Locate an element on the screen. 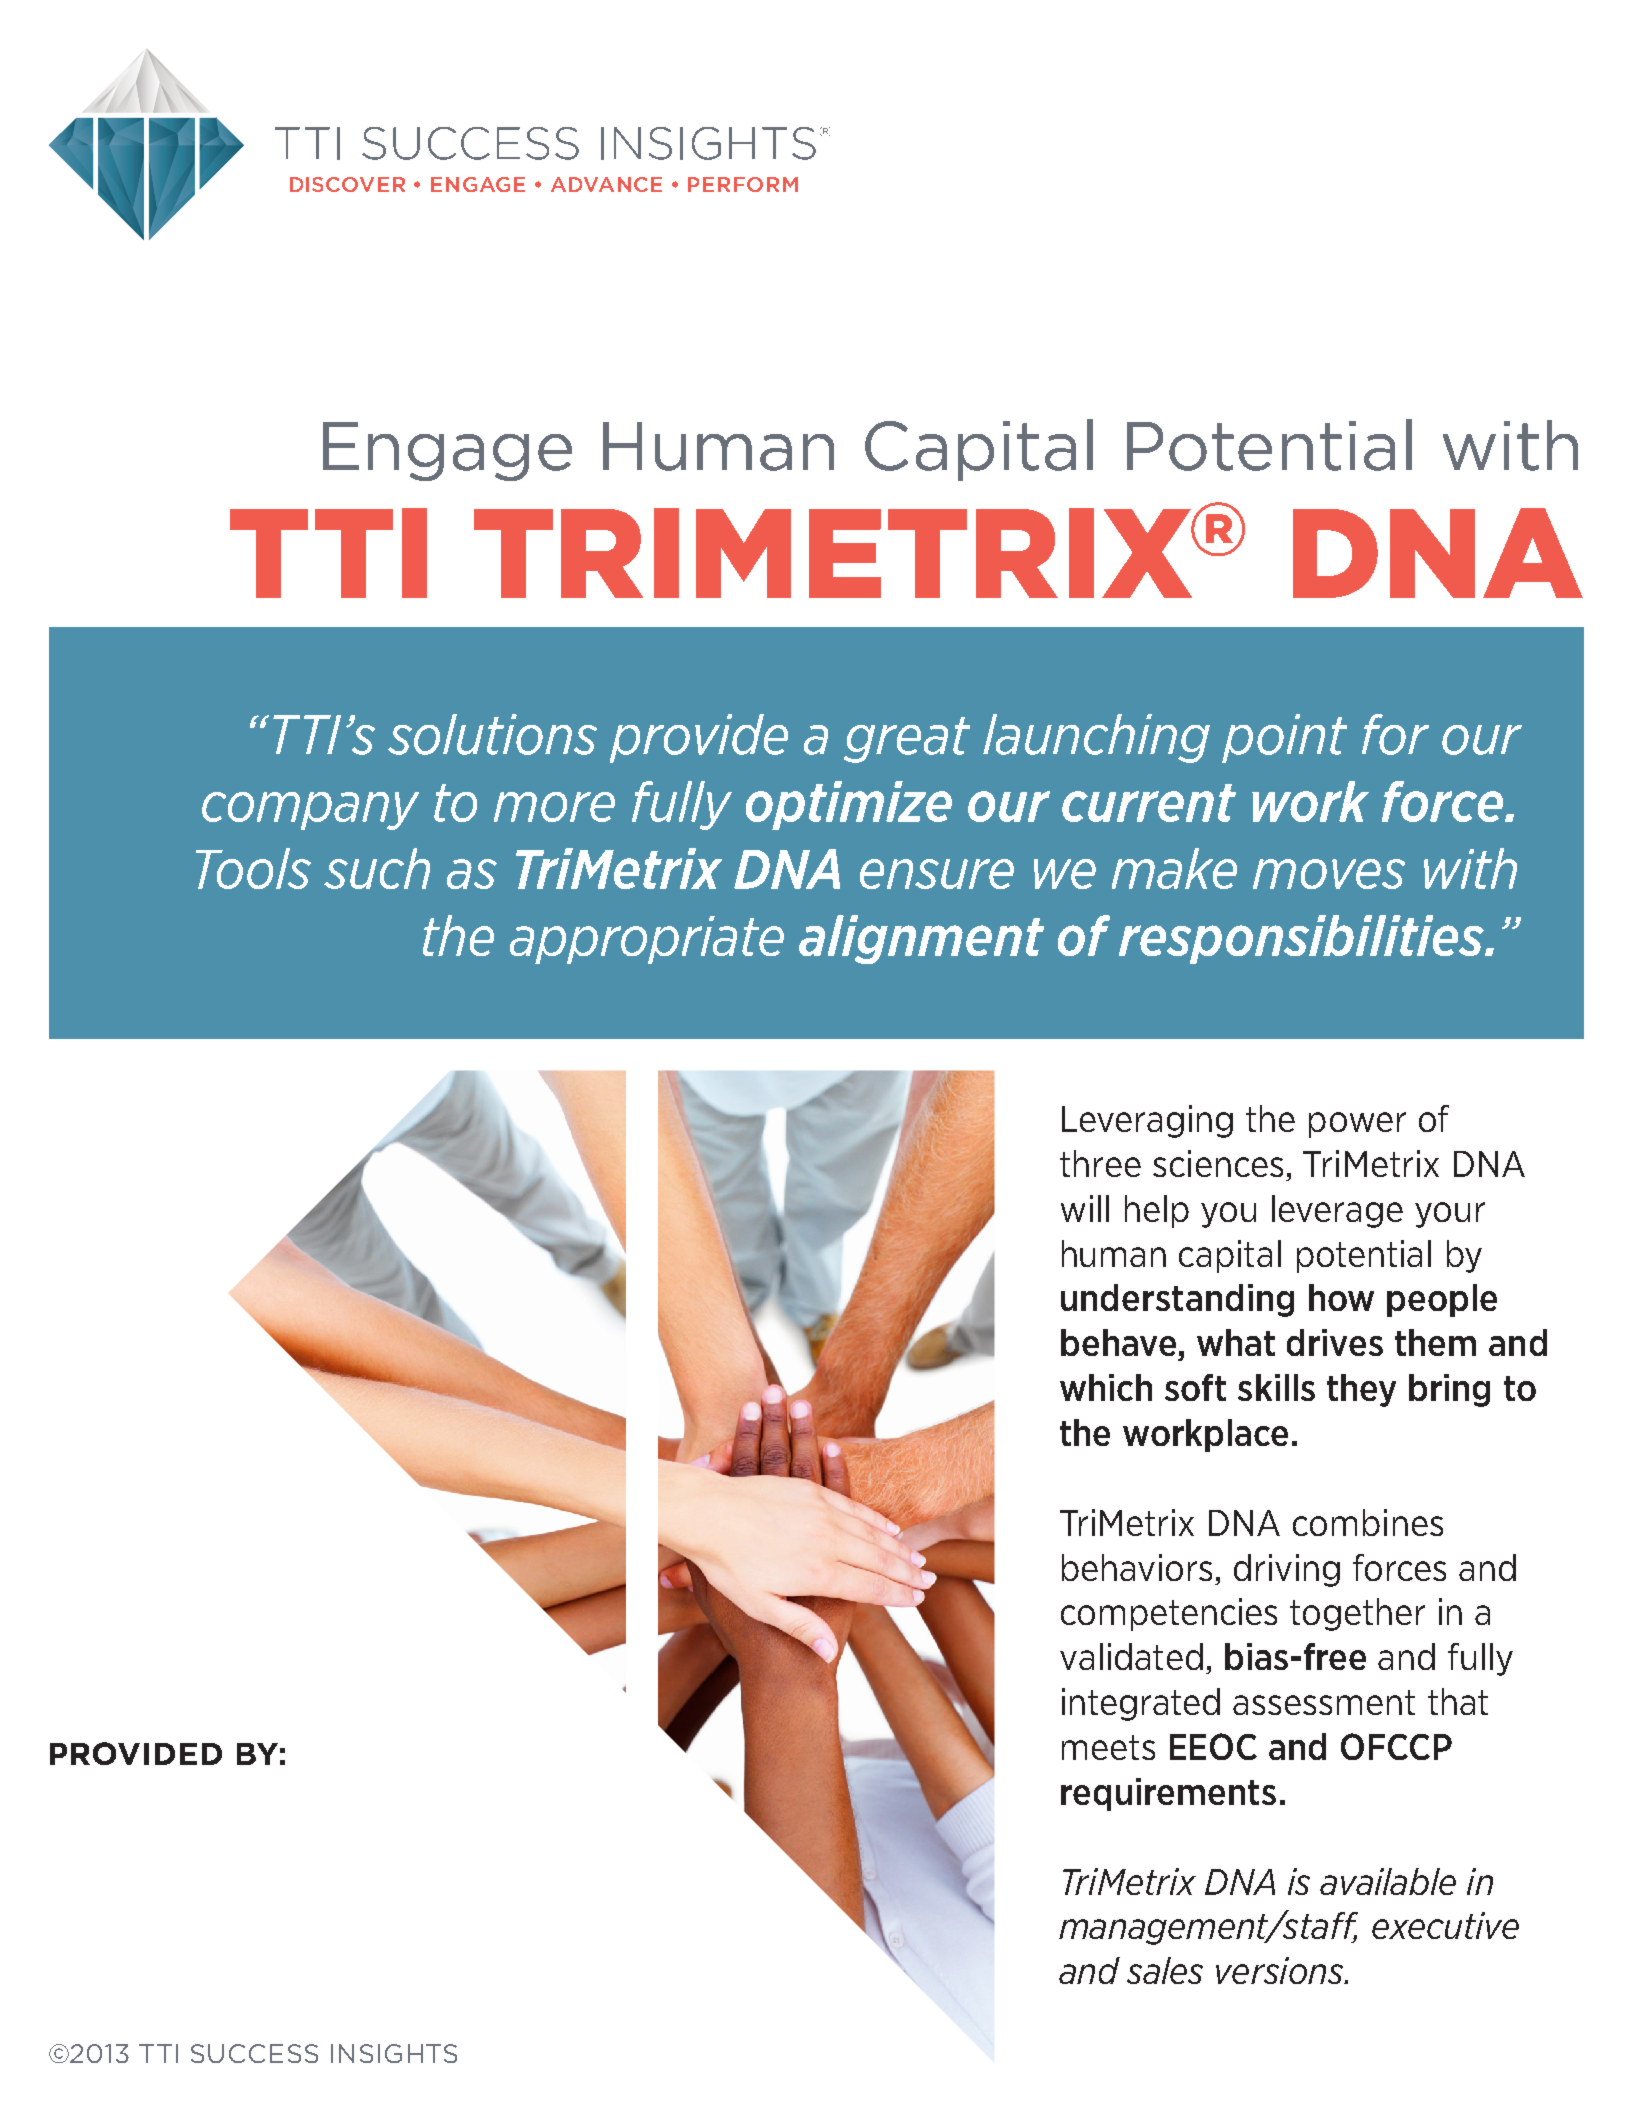  SUCCESS is located at coordinates (254, 2053).
